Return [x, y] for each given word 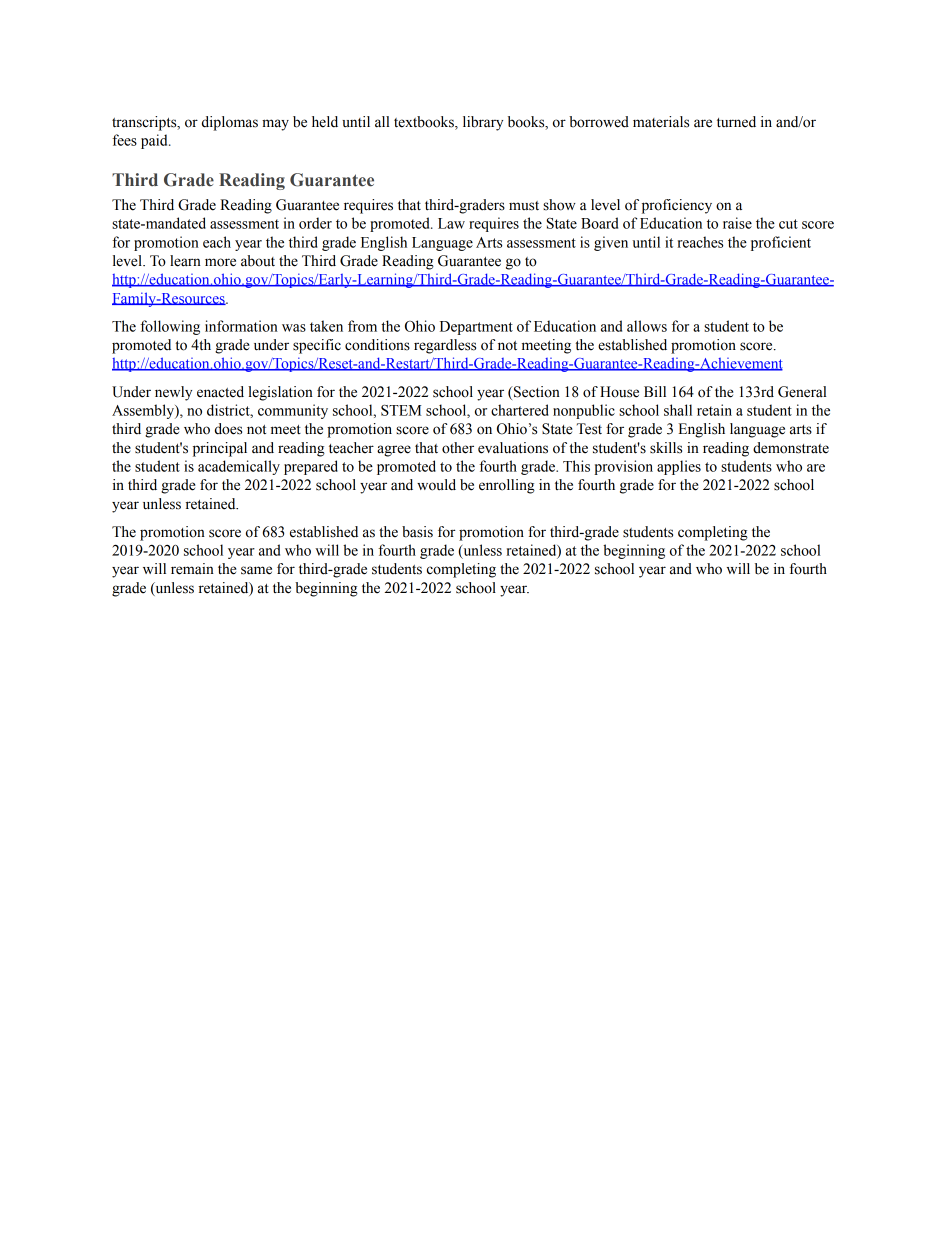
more [220, 262]
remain [192, 569]
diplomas [230, 123]
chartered [520, 410]
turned [736, 122]
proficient [781, 243]
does [228, 429]
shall [678, 410]
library [483, 123]
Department [476, 328]
